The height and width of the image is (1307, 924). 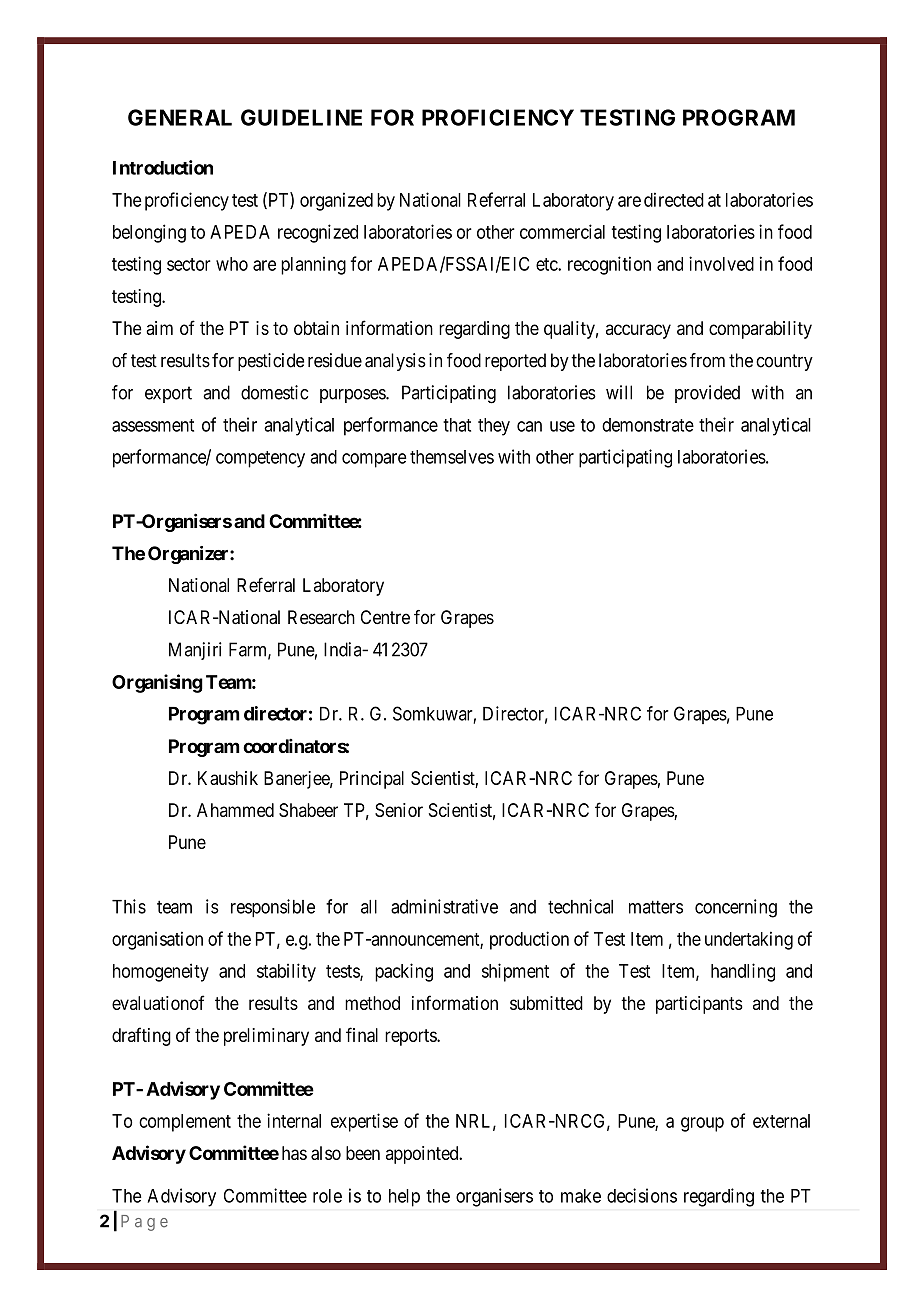 I want to click on group, so click(x=702, y=1124).
